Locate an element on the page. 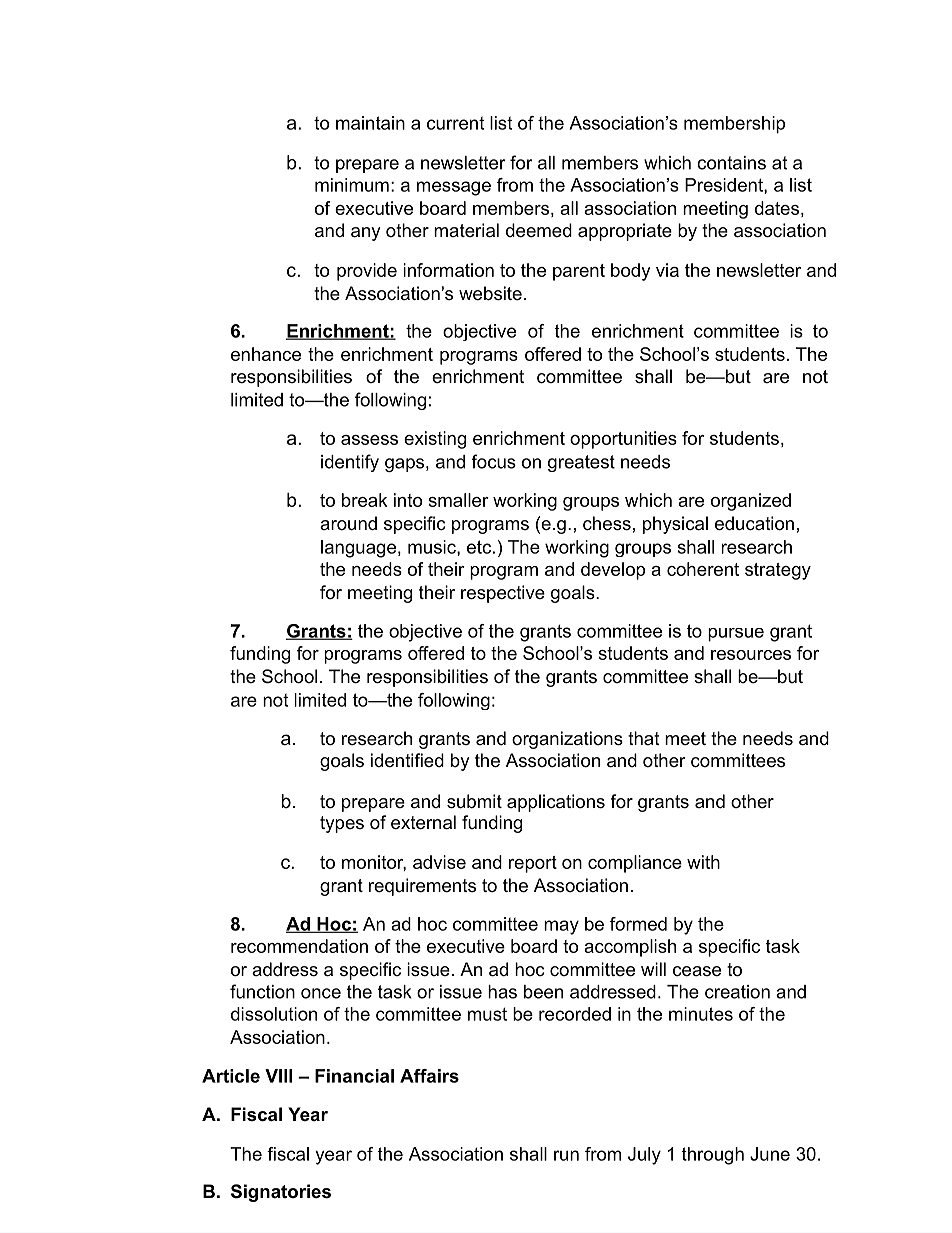  organized is located at coordinates (751, 502).
